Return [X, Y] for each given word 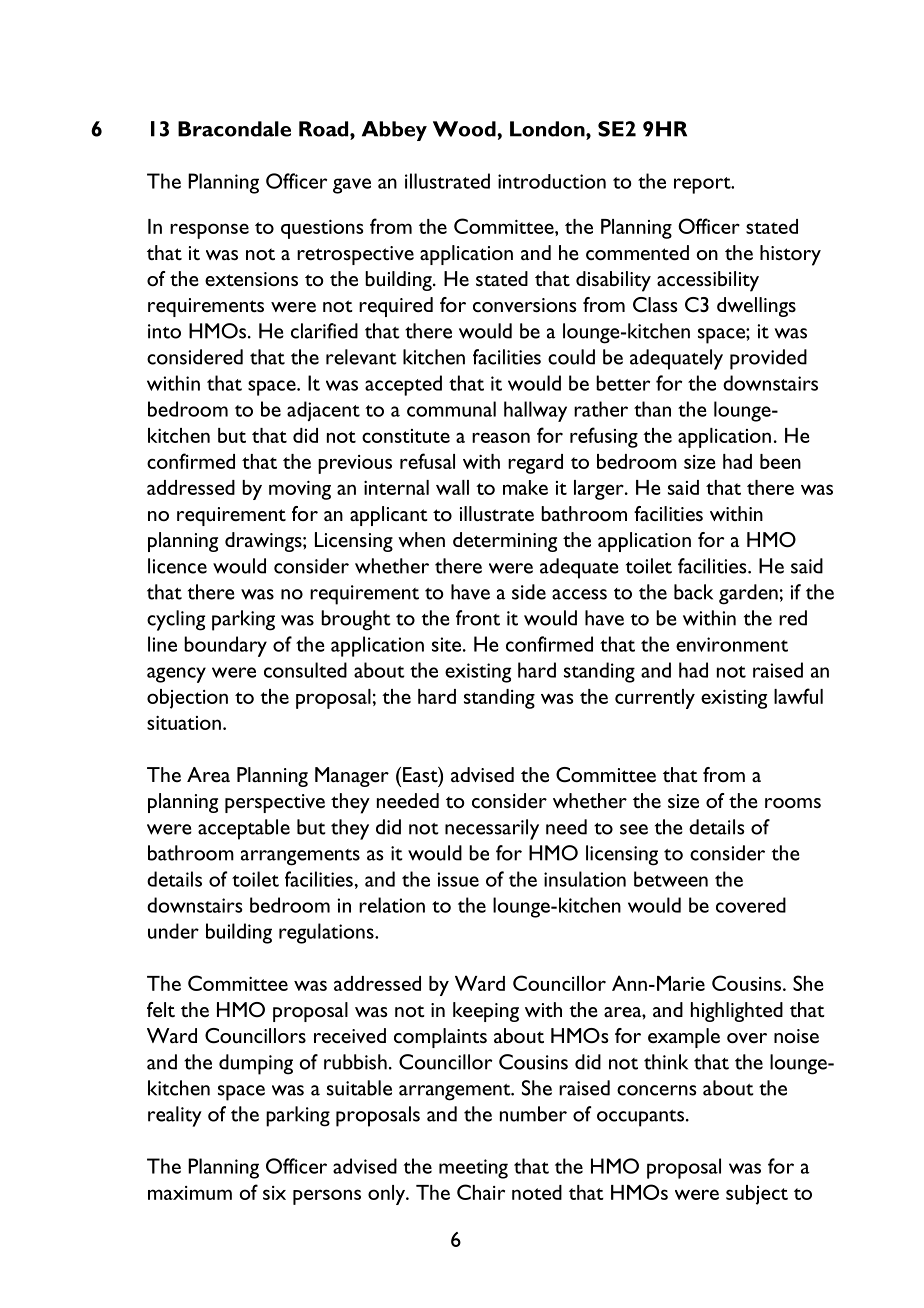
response [209, 231]
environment [732, 644]
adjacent [323, 411]
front [478, 618]
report [703, 185]
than [652, 409]
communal [451, 409]
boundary [225, 646]
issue [458, 879]
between [671, 879]
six [274, 1193]
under [173, 931]
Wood [465, 129]
